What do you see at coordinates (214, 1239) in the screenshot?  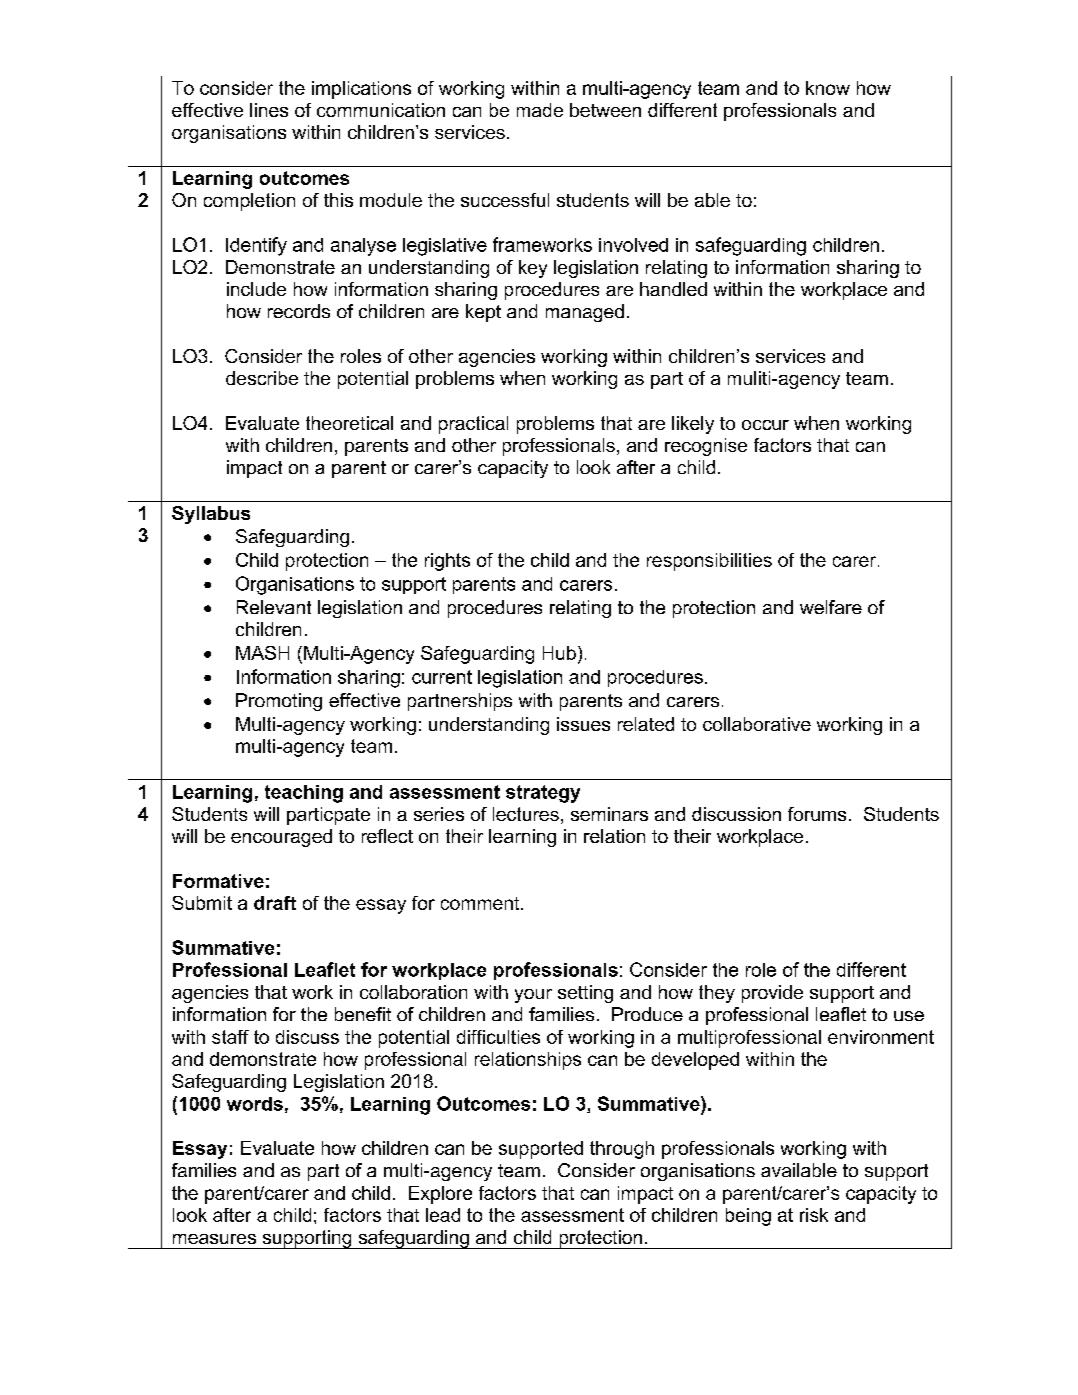 I see `measures` at bounding box center [214, 1239].
